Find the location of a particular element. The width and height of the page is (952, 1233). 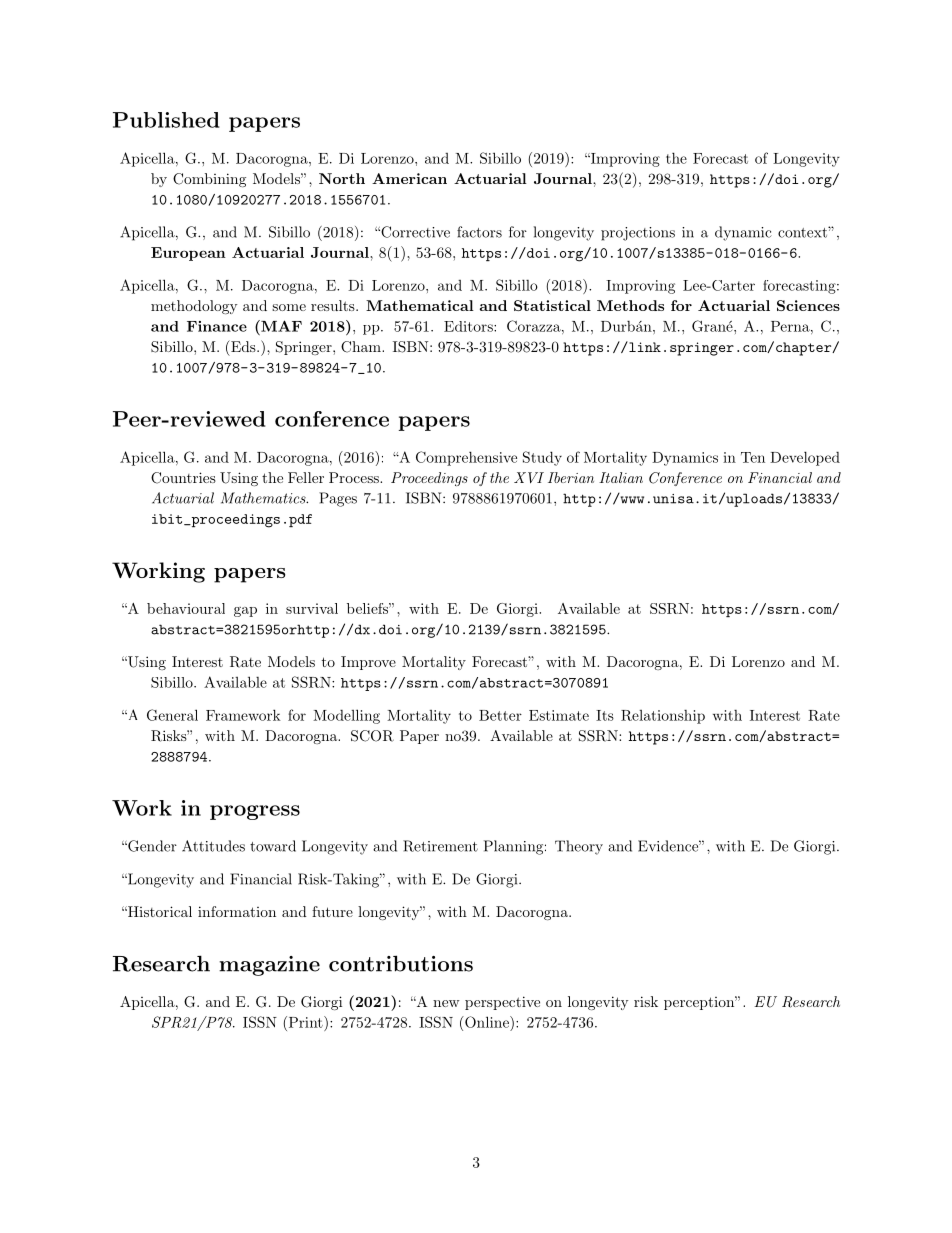

Editors is located at coordinates (469, 326).
